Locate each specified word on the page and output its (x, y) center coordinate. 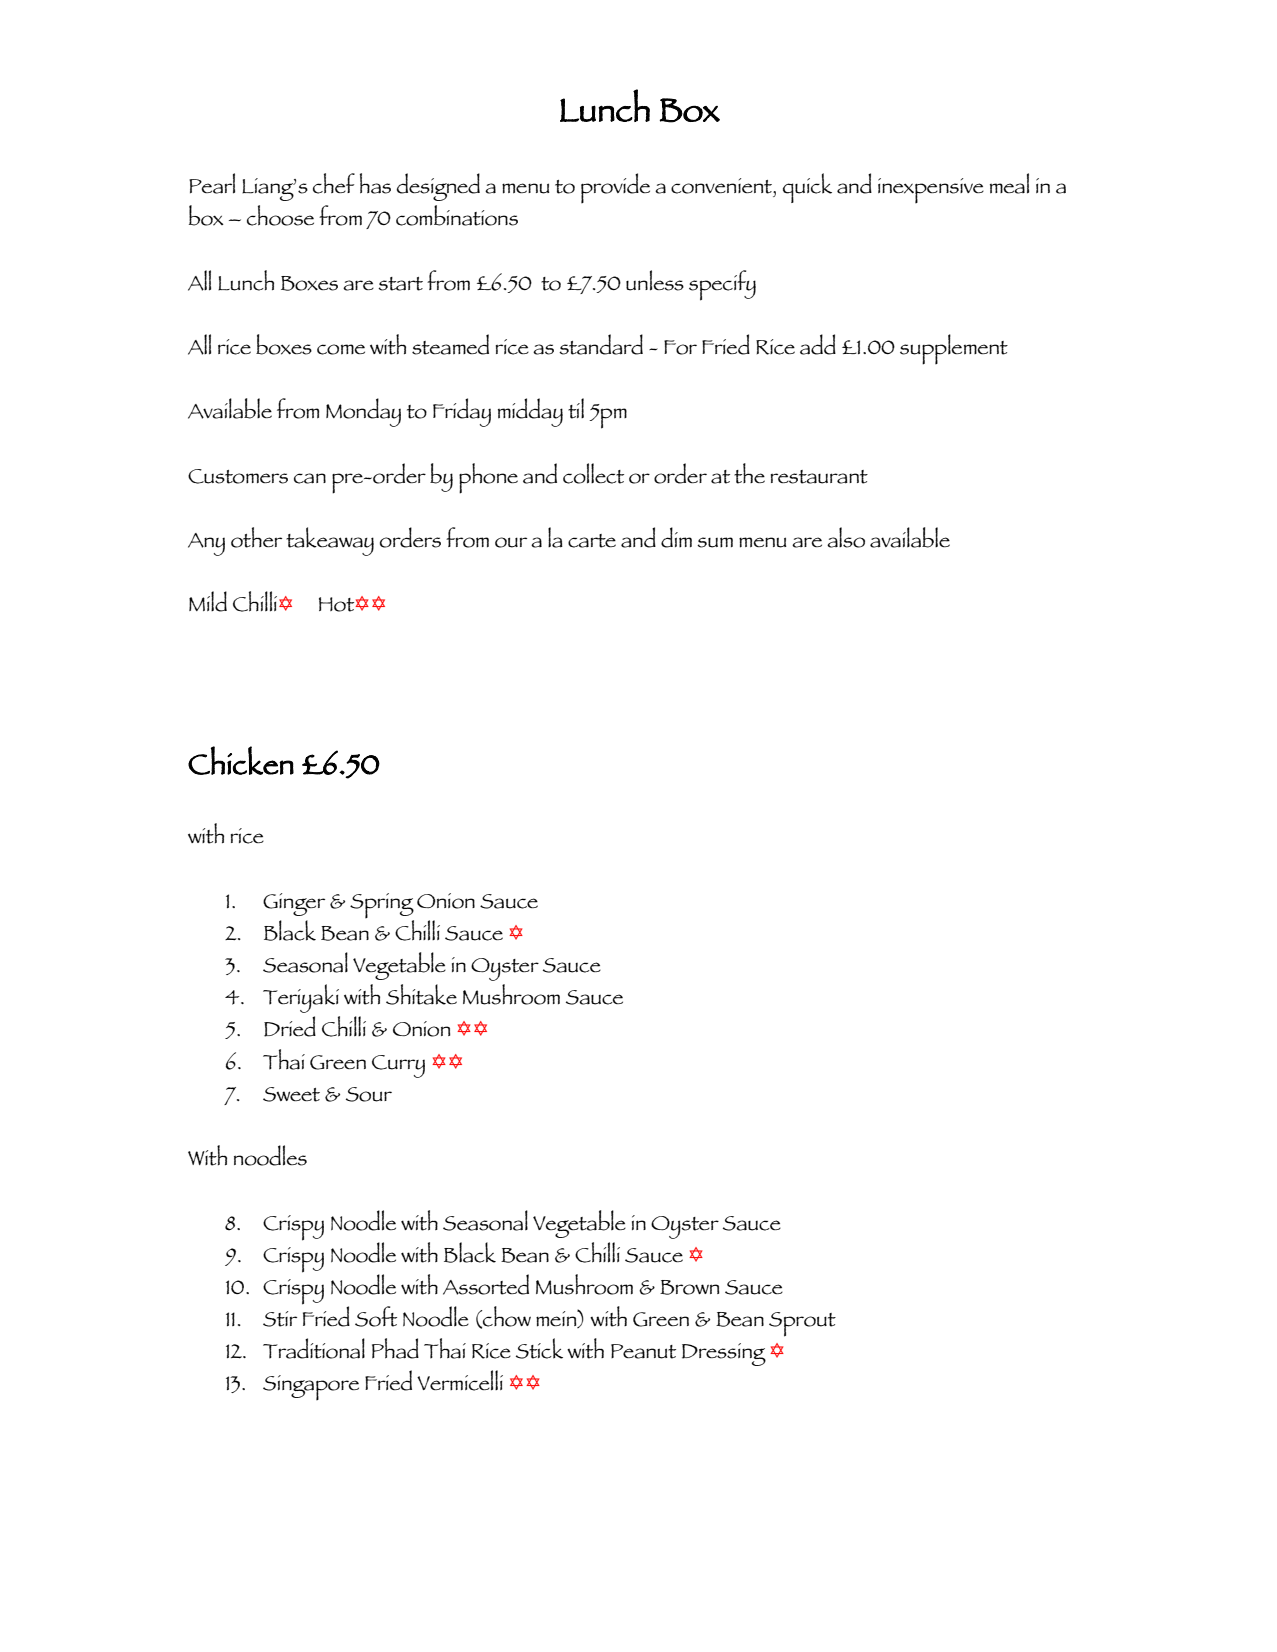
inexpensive (931, 190)
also (846, 537)
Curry (398, 1066)
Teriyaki (301, 998)
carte (592, 541)
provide (615, 188)
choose (280, 215)
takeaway (330, 541)
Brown (689, 1287)
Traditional (314, 1348)
